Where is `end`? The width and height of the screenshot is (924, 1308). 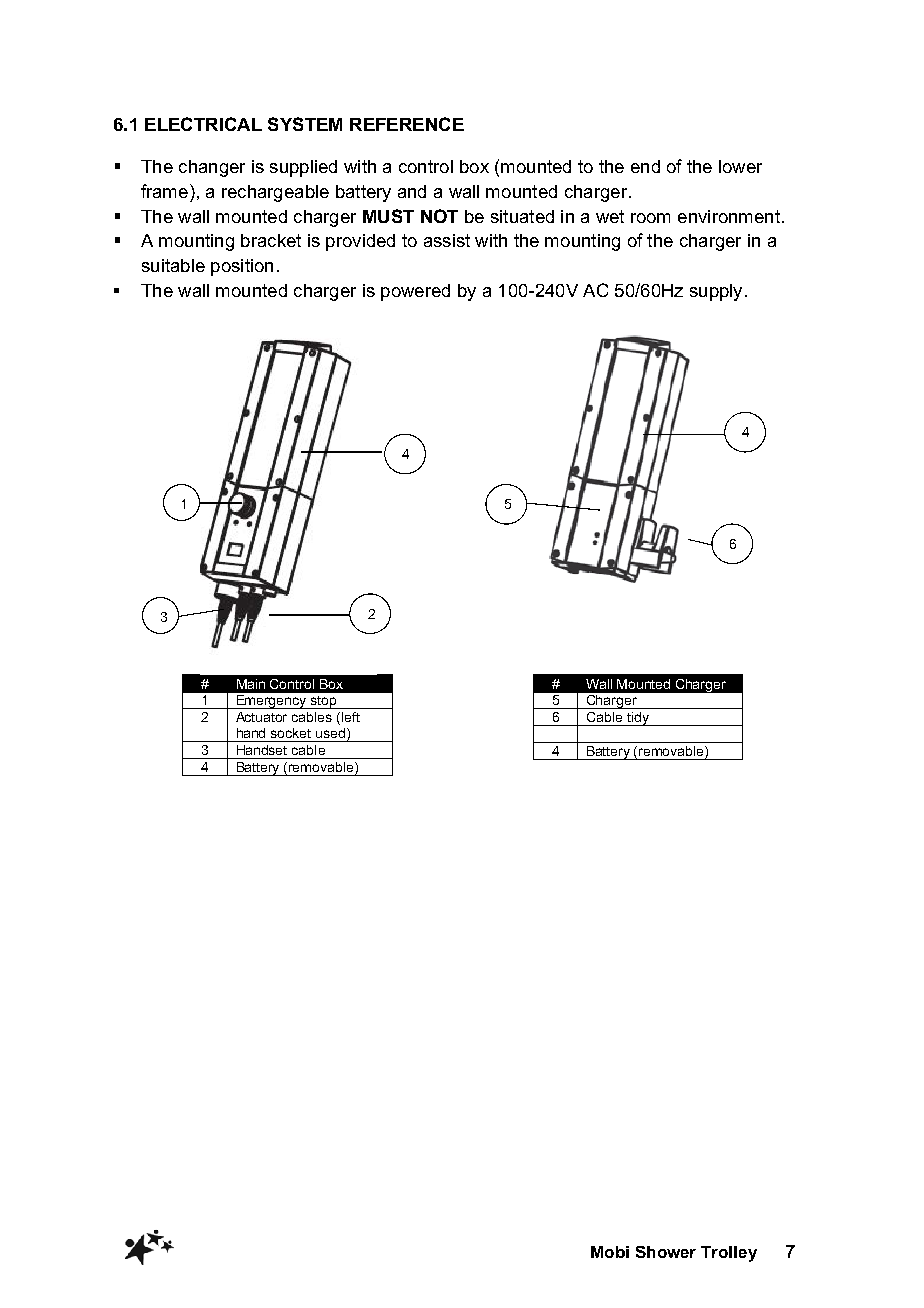
end is located at coordinates (645, 166).
